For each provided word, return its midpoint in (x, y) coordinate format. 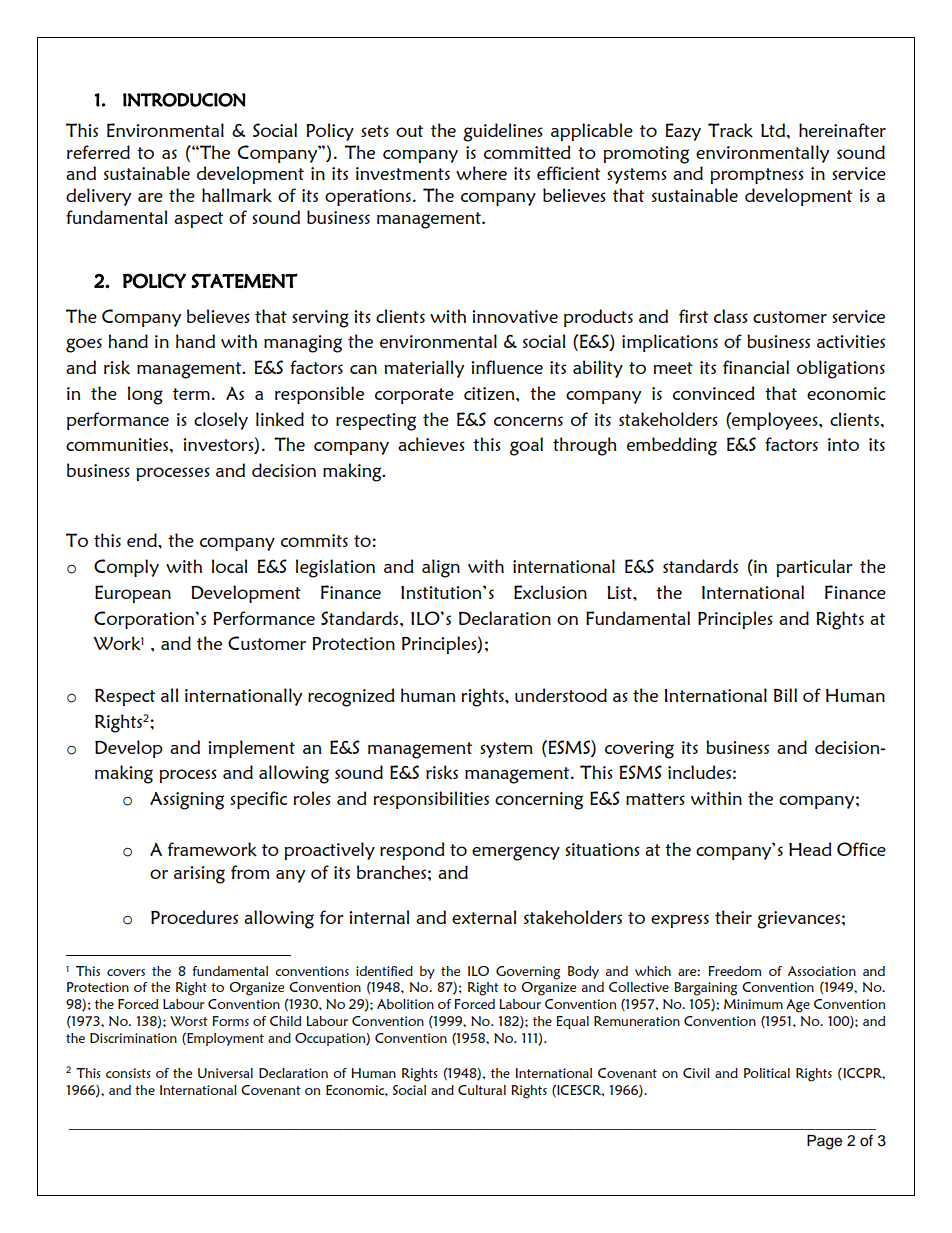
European (133, 594)
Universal (225, 1073)
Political (767, 1073)
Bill (785, 695)
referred (98, 152)
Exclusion (550, 592)
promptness (757, 176)
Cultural (482, 1090)
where (481, 173)
